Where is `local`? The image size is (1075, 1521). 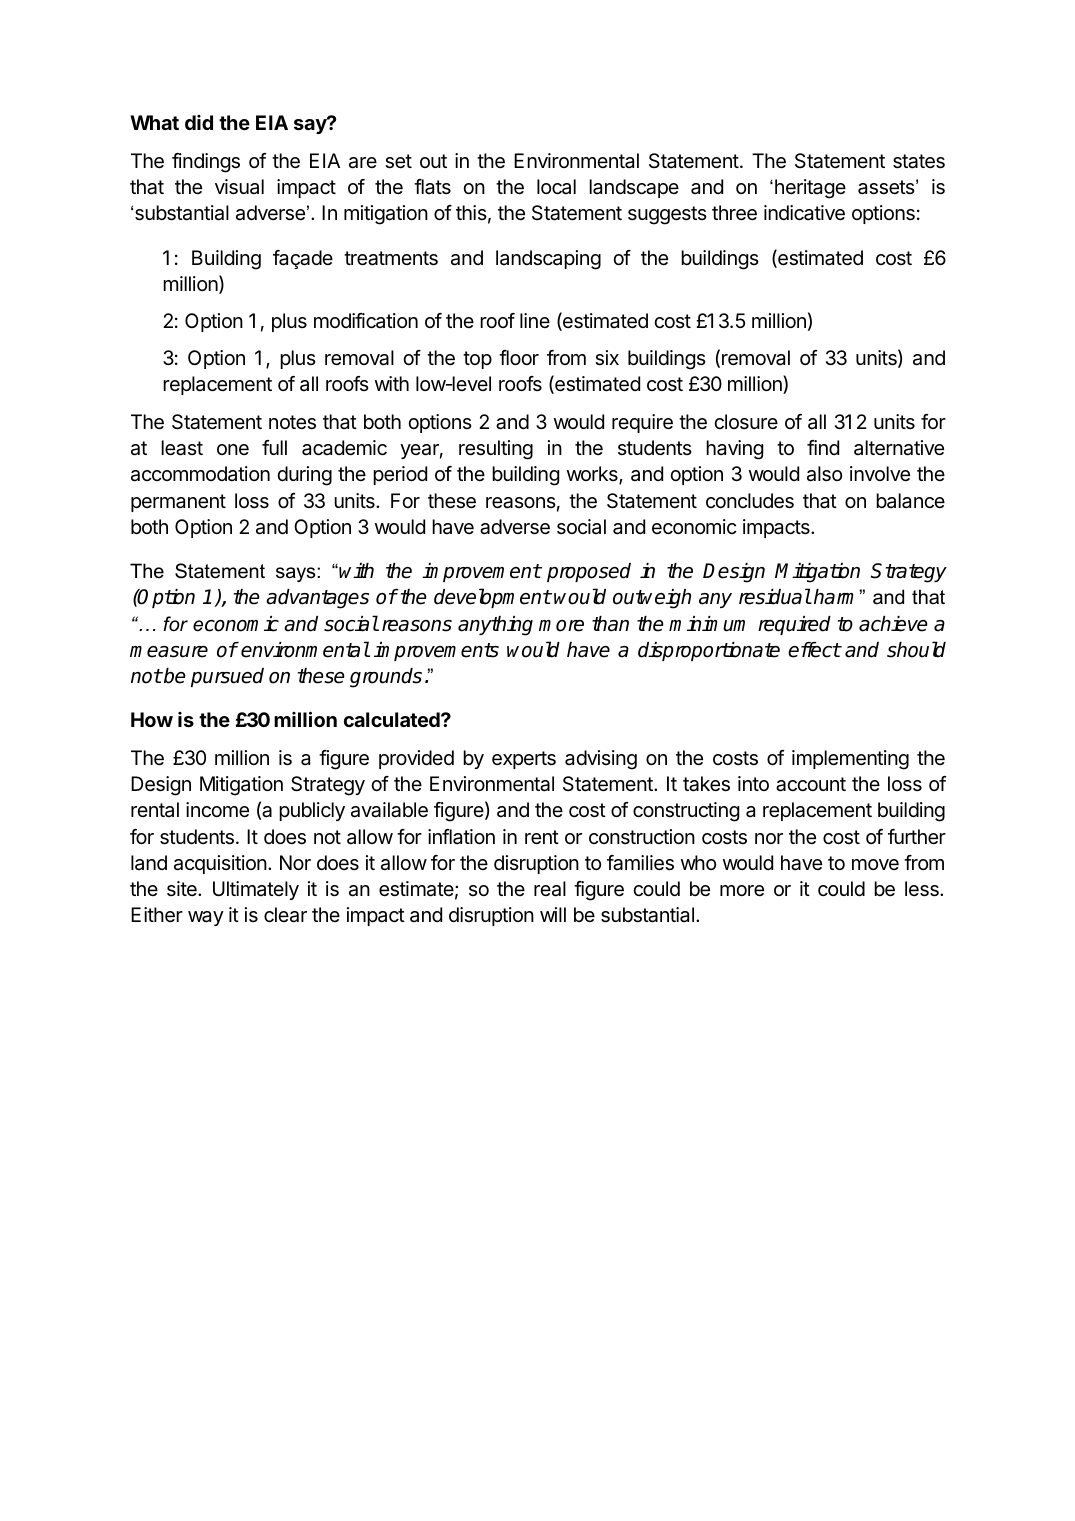
local is located at coordinates (556, 187).
